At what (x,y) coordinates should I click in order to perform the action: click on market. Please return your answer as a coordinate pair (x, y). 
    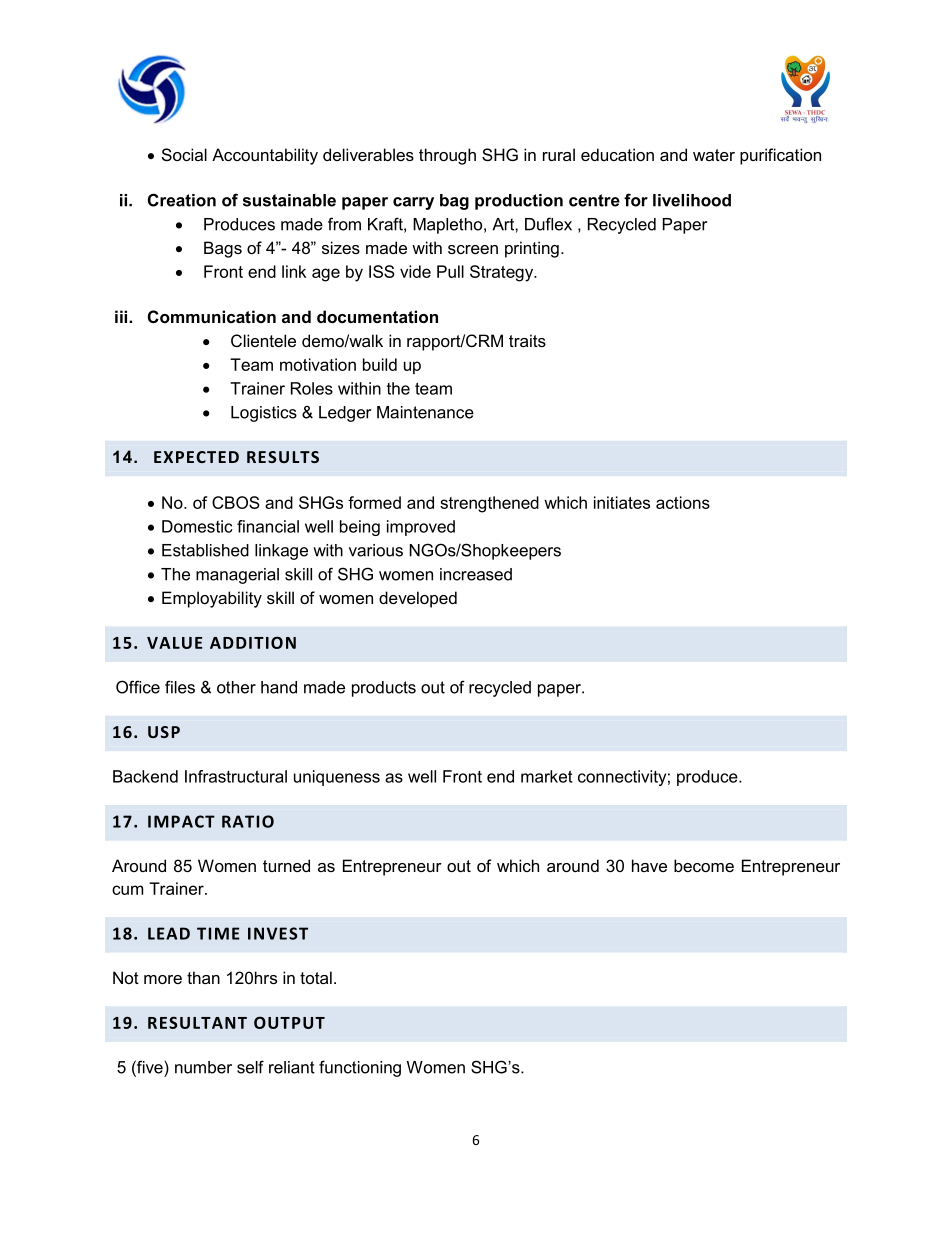
    Looking at the image, I should click on (547, 776).
